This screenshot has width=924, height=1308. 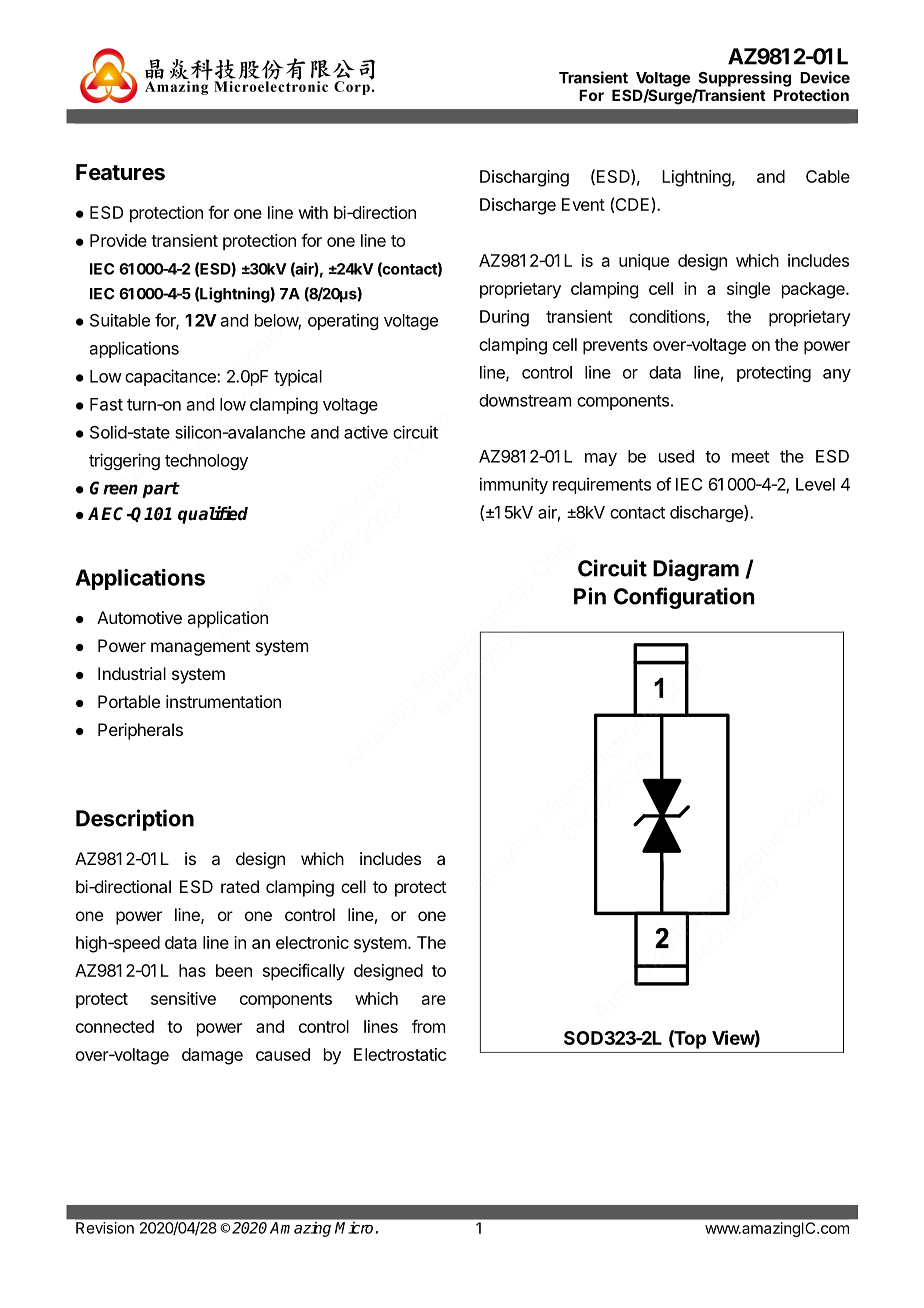 I want to click on electronic, so click(x=312, y=942).
